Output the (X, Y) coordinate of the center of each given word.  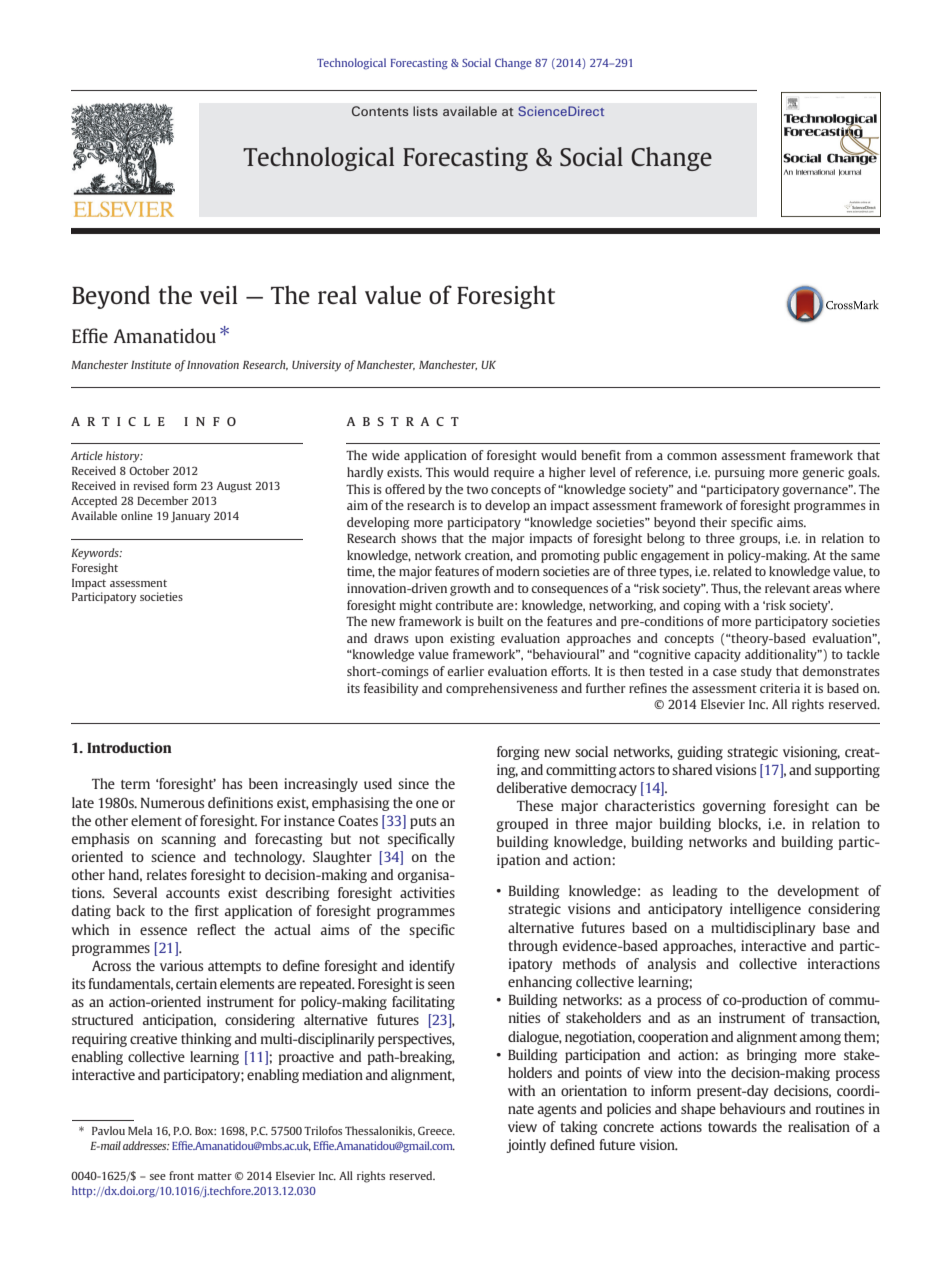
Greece (436, 1130)
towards (732, 1126)
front (181, 1175)
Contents (380, 111)
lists (425, 111)
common (692, 456)
